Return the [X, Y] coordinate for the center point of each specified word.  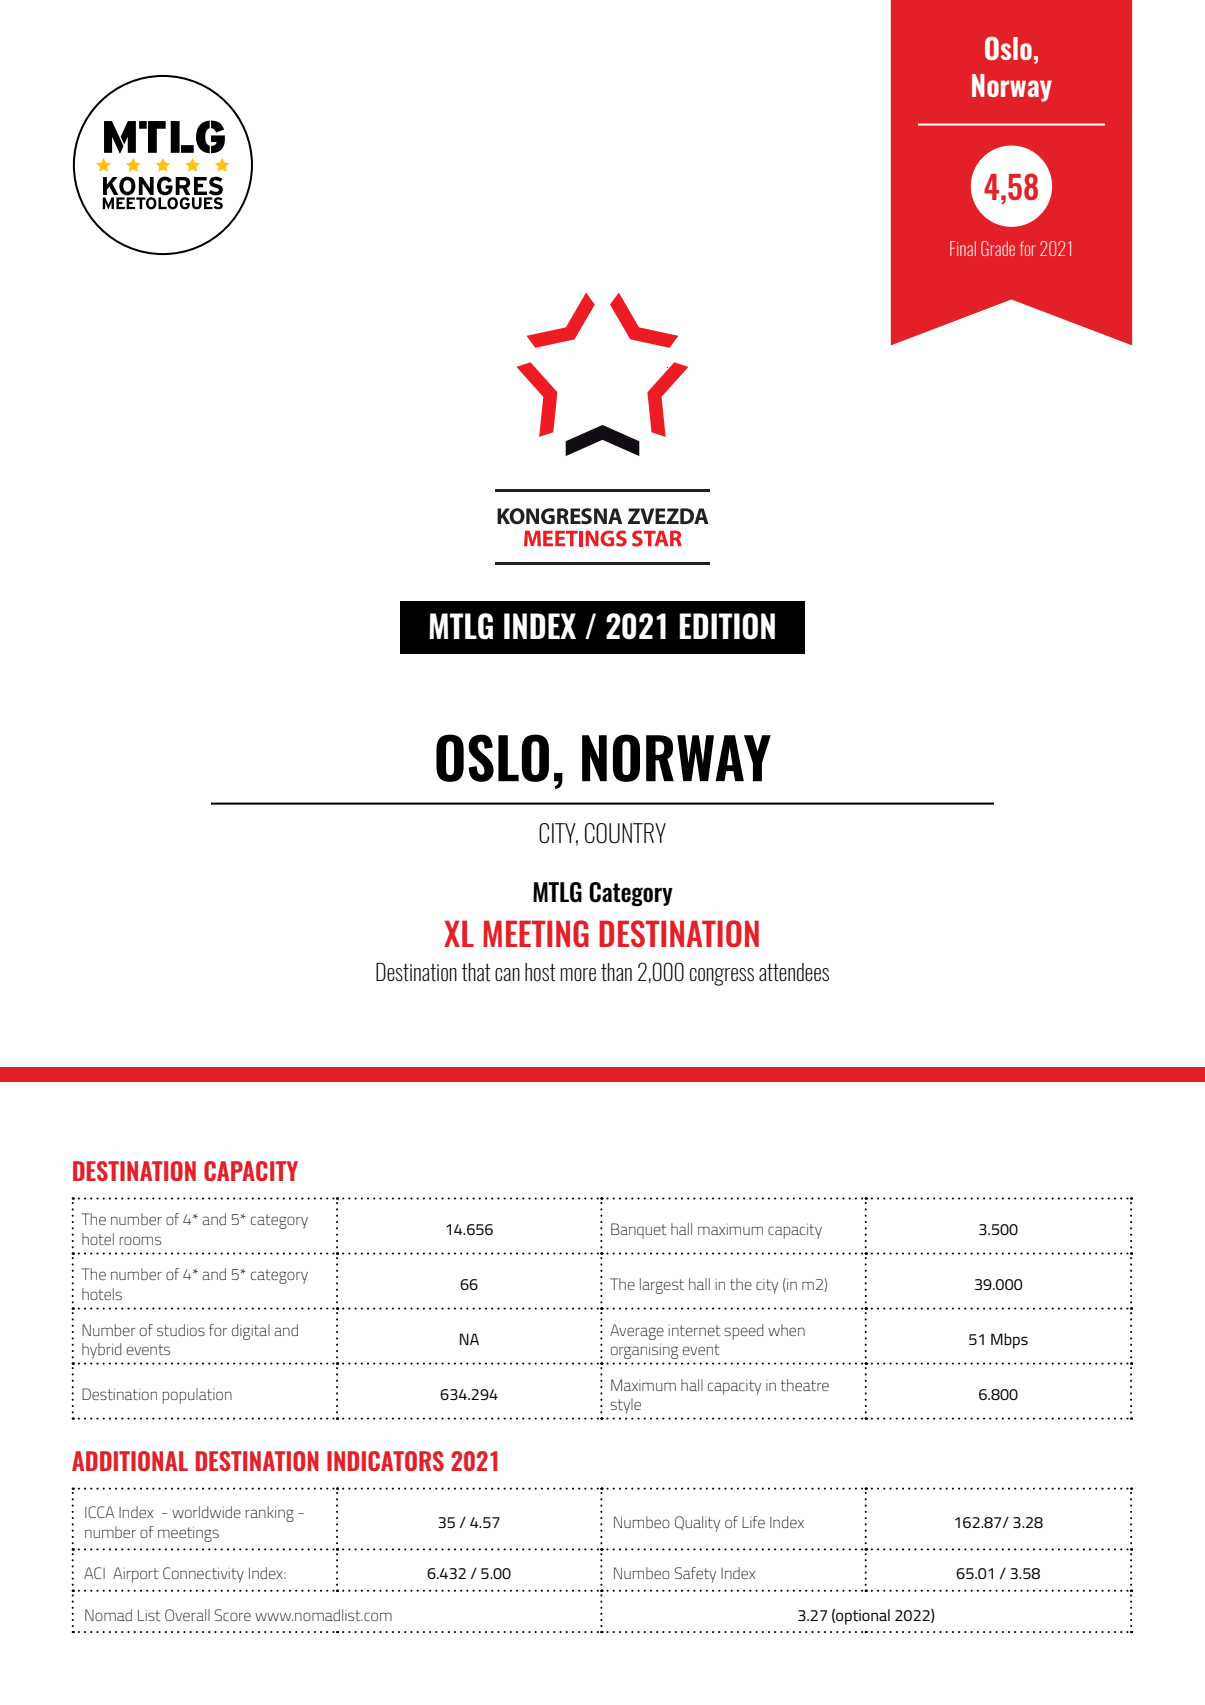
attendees [794, 972]
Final [963, 248]
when [786, 1330]
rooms [140, 1240]
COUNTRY [625, 833]
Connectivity [203, 1575]
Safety [695, 1575]
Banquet [639, 1231]
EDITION [727, 626]
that [476, 972]
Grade [998, 248]
